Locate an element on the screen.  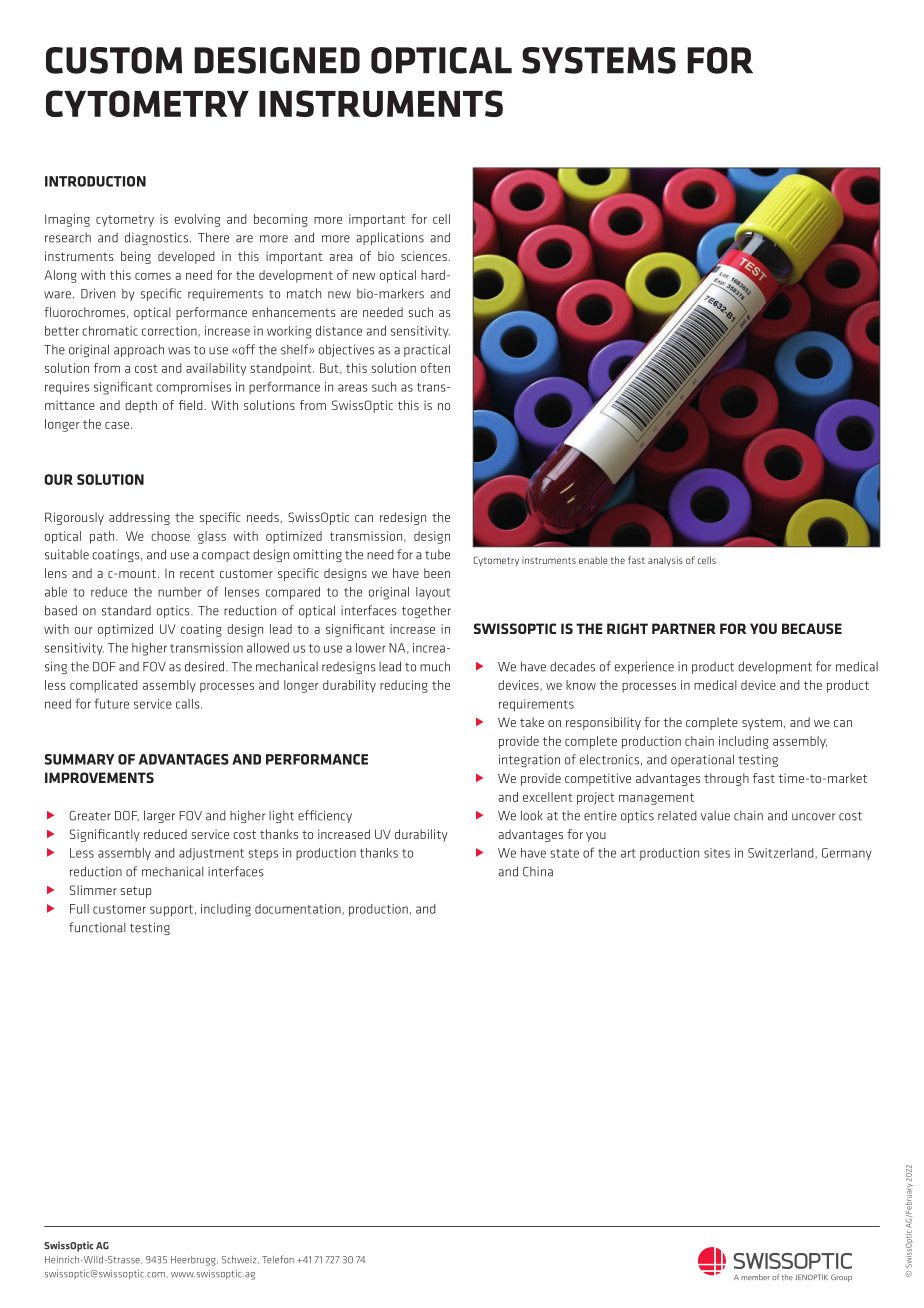
applications is located at coordinates (390, 238).
